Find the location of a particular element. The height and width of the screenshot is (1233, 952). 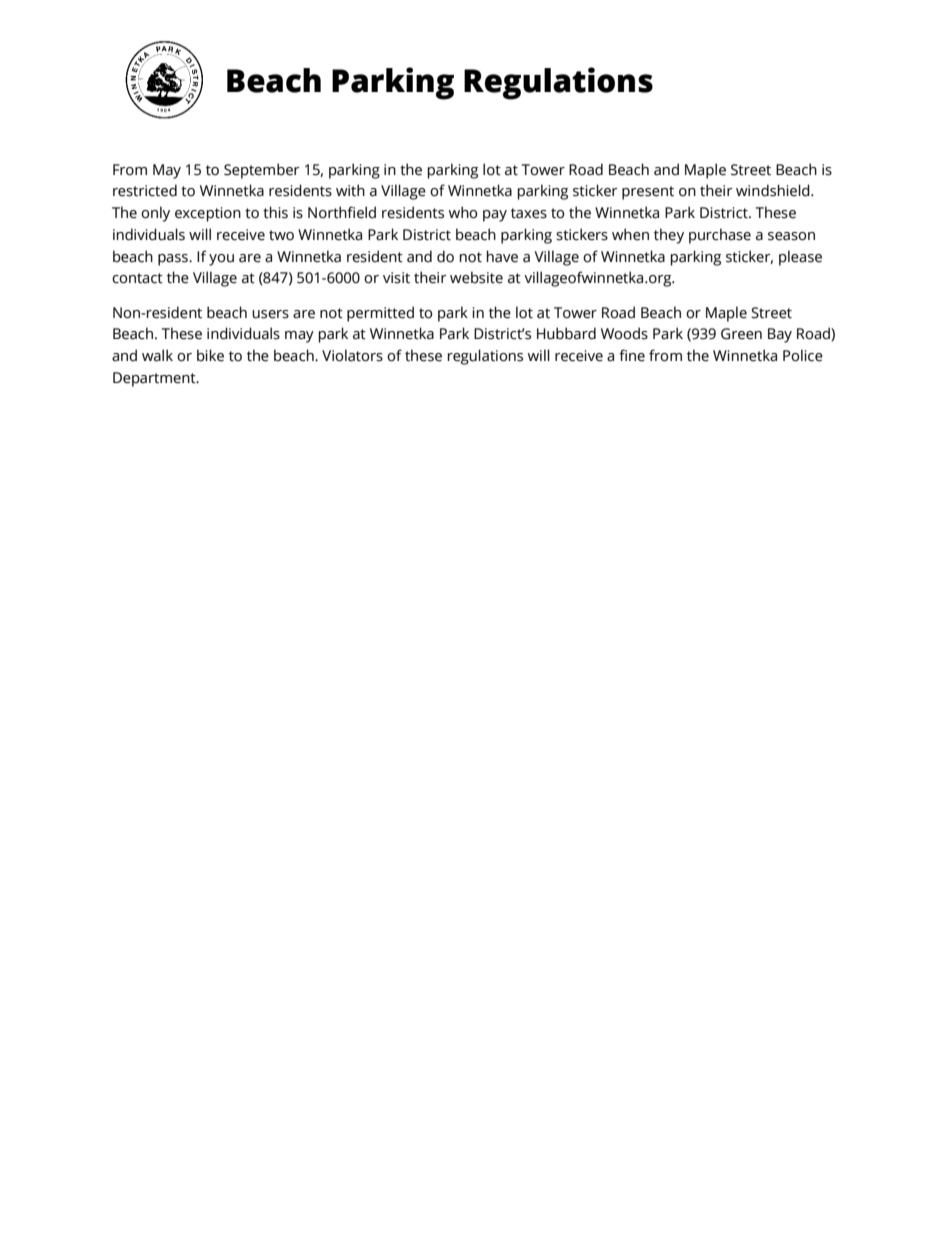

contact is located at coordinates (137, 278).
